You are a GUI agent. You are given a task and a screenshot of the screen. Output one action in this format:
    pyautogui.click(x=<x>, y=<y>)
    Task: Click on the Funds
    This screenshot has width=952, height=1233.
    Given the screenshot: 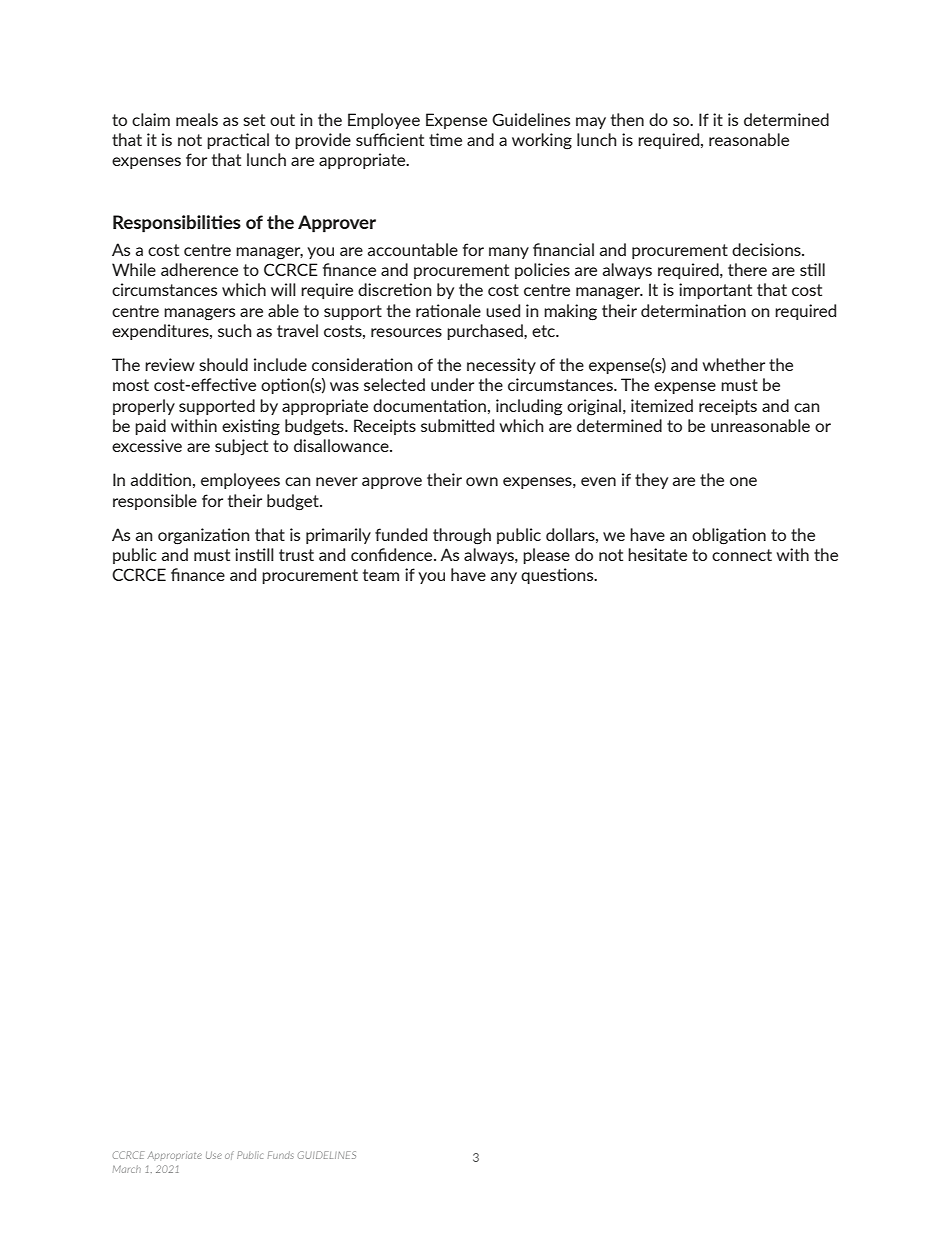 What is the action you would take?
    pyautogui.click(x=281, y=1155)
